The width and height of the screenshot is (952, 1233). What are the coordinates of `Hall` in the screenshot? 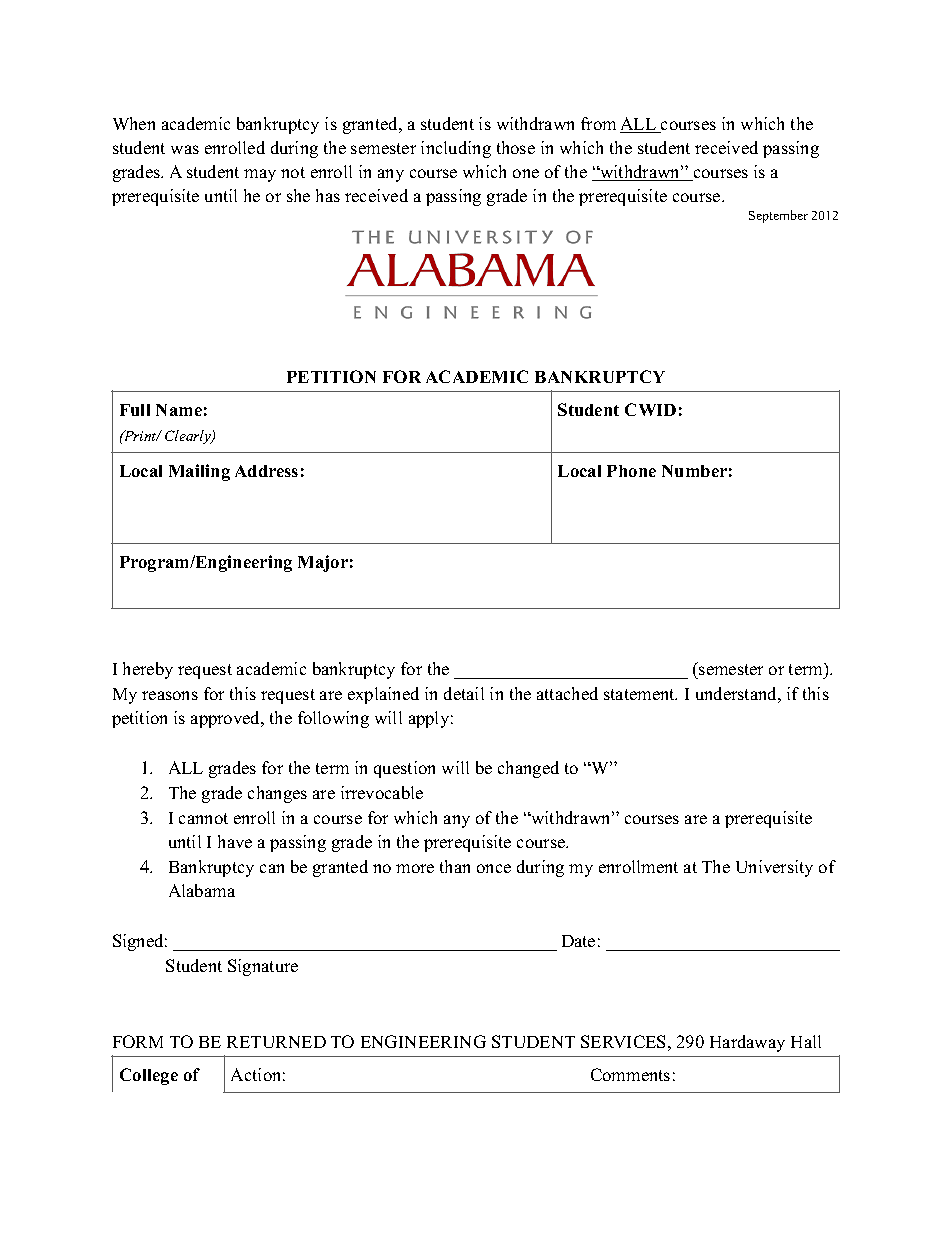 It's located at (806, 1041).
